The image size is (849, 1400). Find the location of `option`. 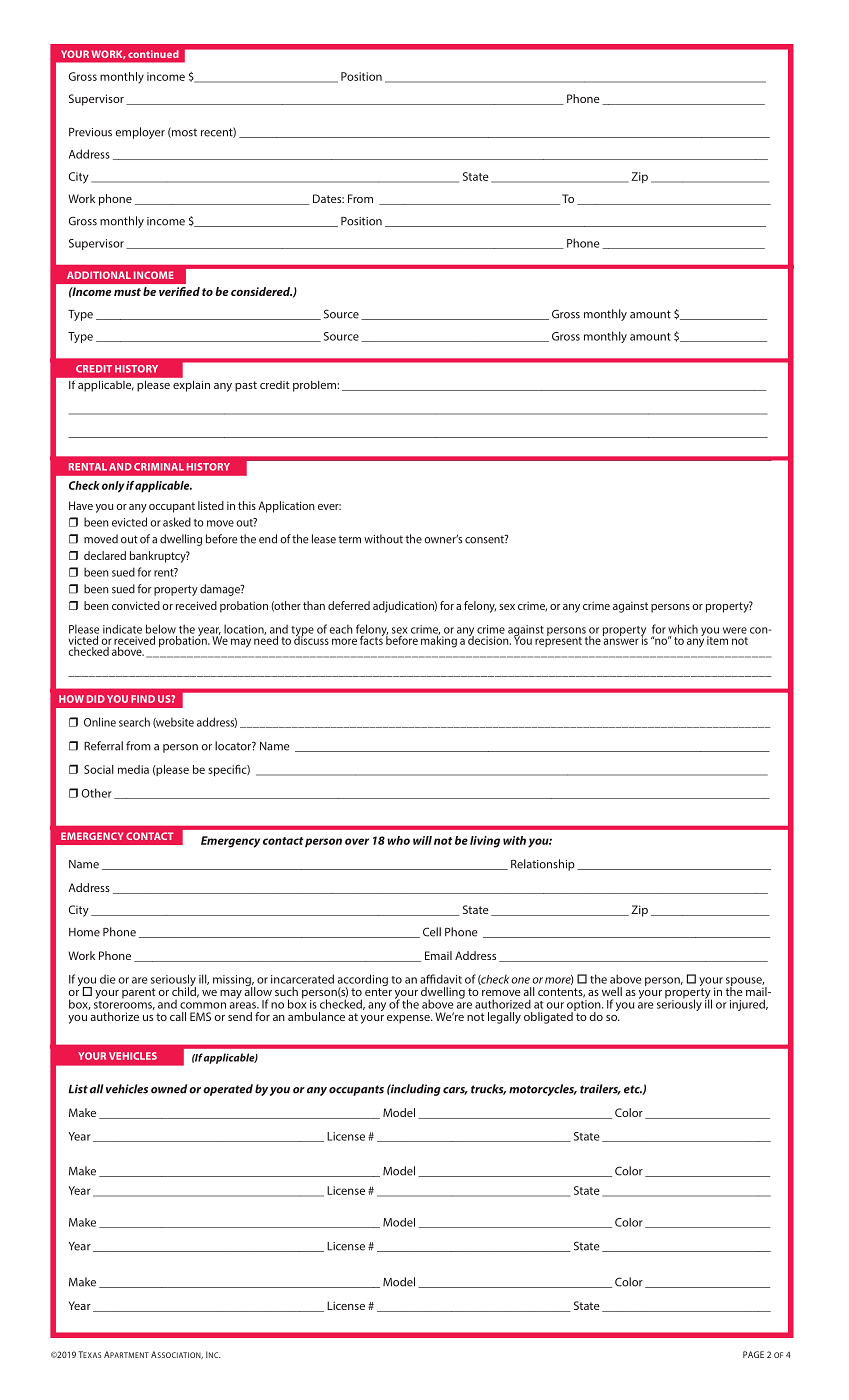

option is located at coordinates (585, 1006).
